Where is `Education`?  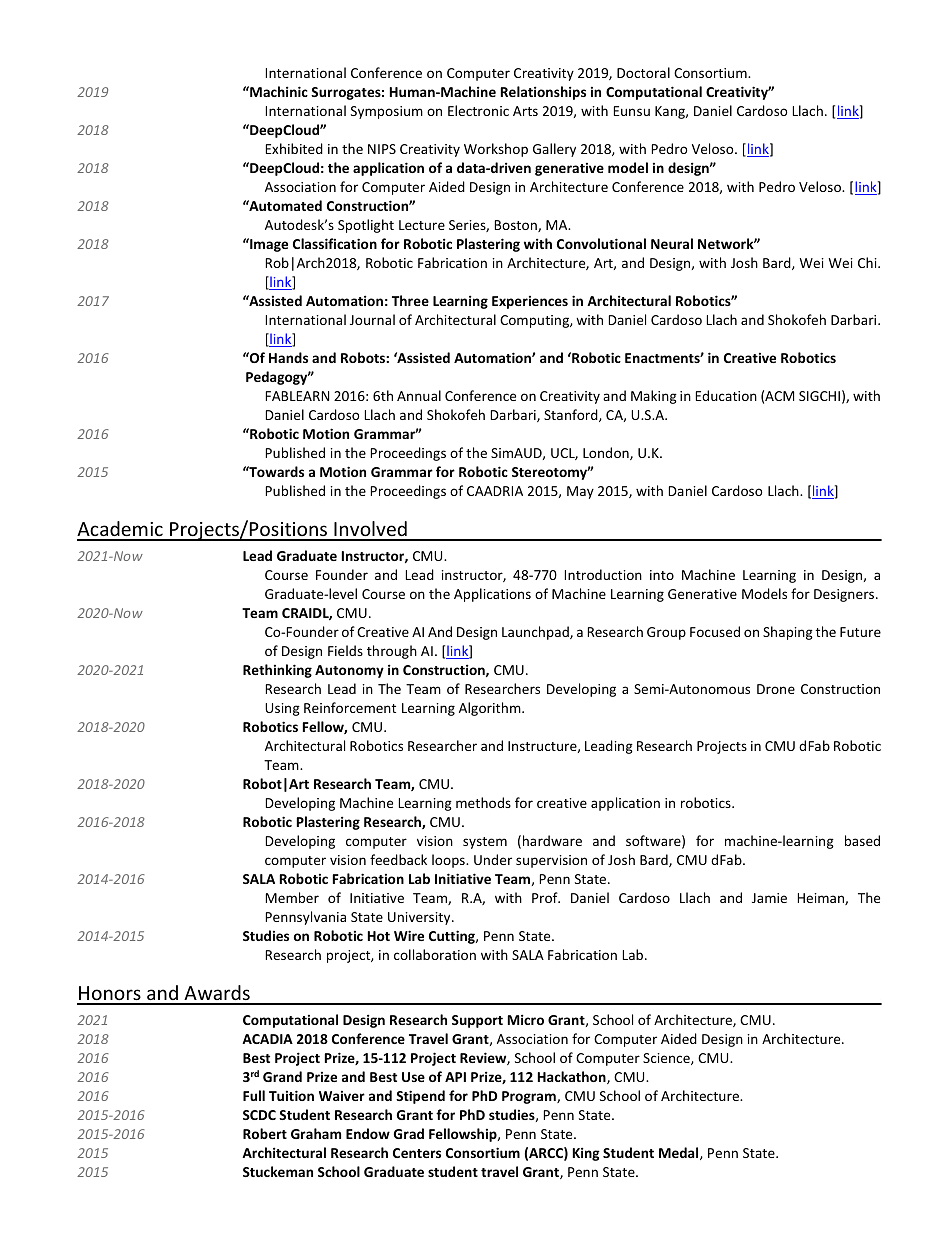
Education is located at coordinates (726, 395).
